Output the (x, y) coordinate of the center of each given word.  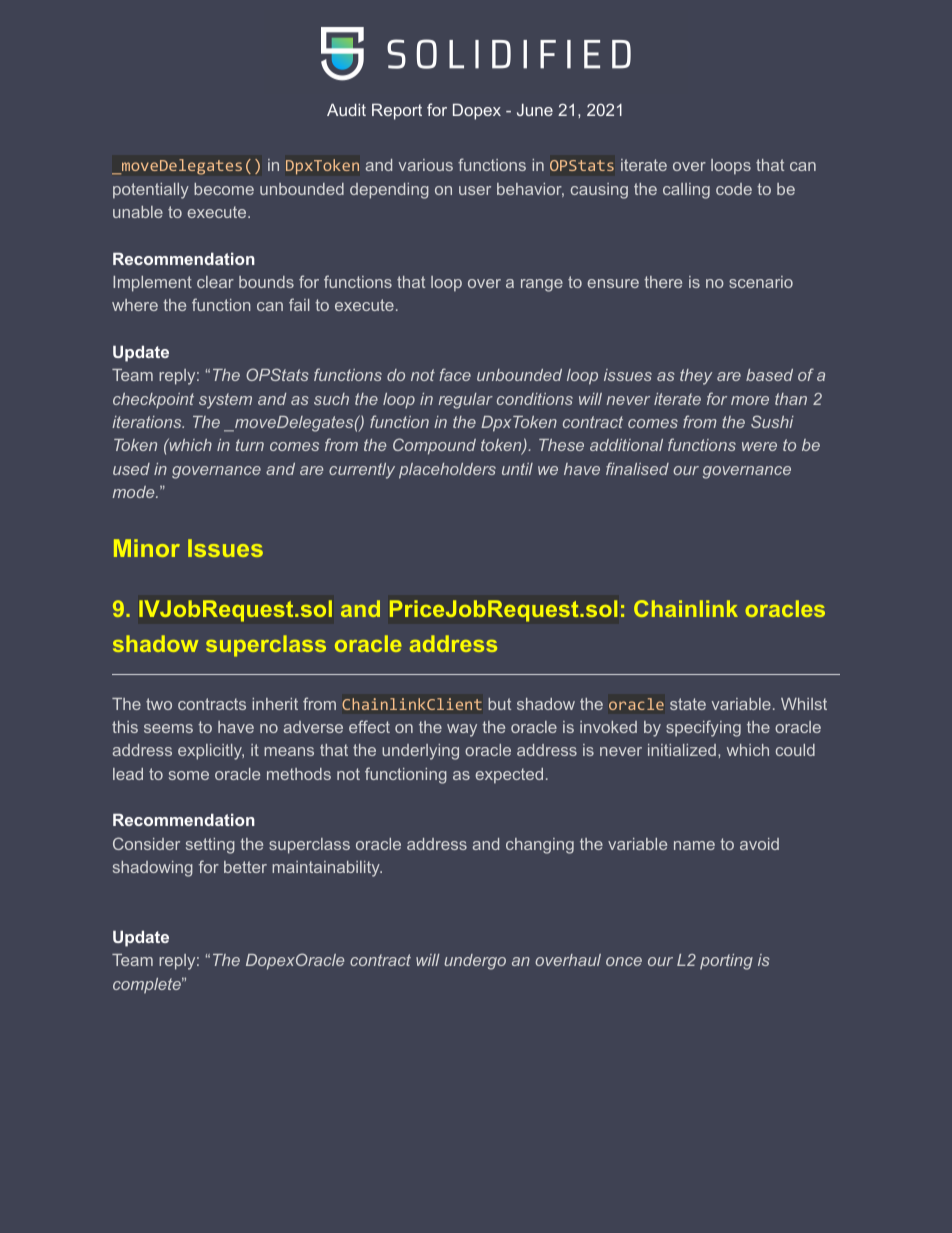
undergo (475, 962)
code (734, 189)
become (224, 189)
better (245, 867)
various (426, 165)
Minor (147, 548)
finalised (637, 468)
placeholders (447, 471)
